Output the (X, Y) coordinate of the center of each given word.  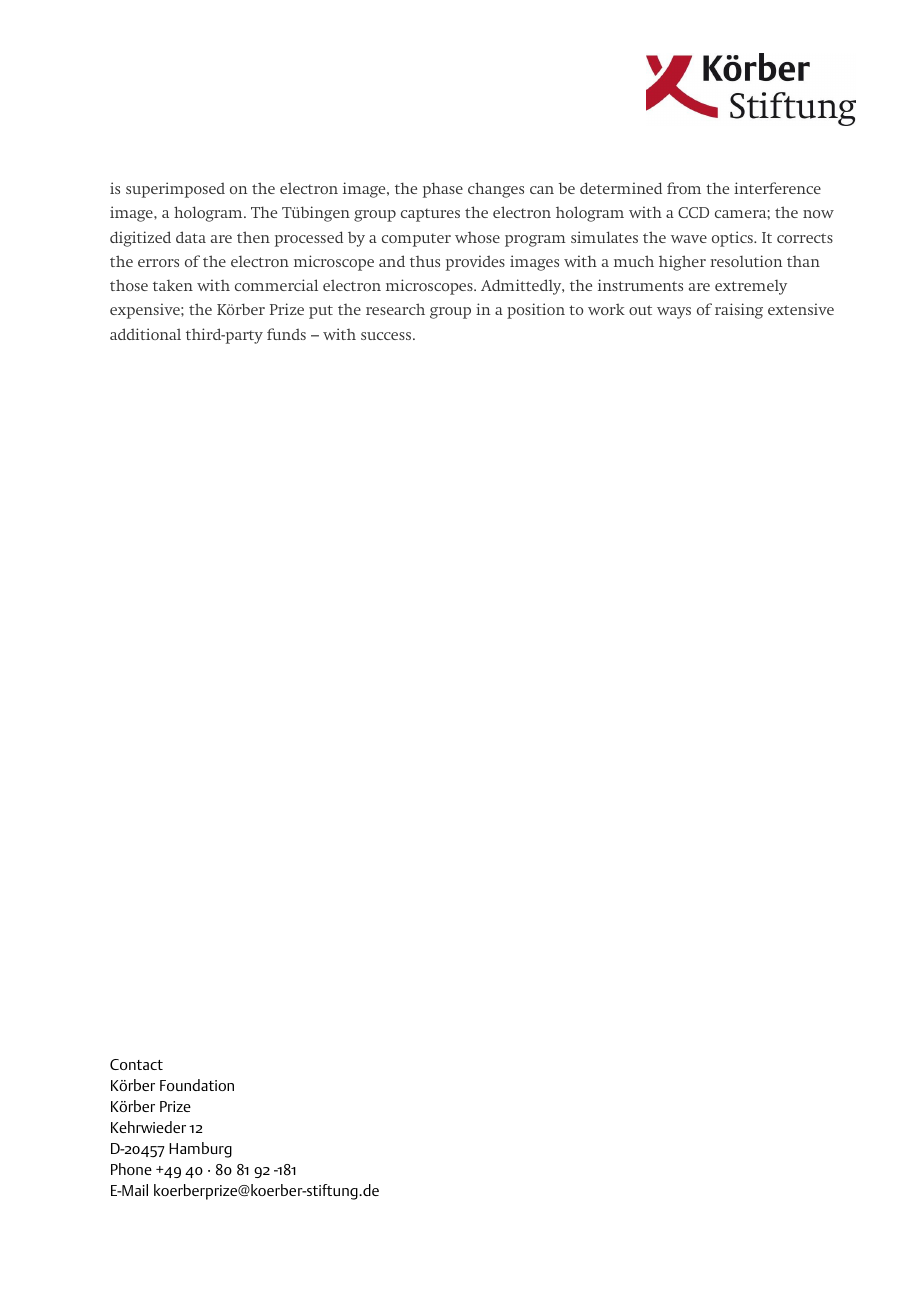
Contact (136, 1064)
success (386, 336)
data (191, 237)
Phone (131, 1169)
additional (145, 334)
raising (739, 311)
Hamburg (200, 1150)
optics (733, 239)
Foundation (197, 1085)
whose (477, 237)
